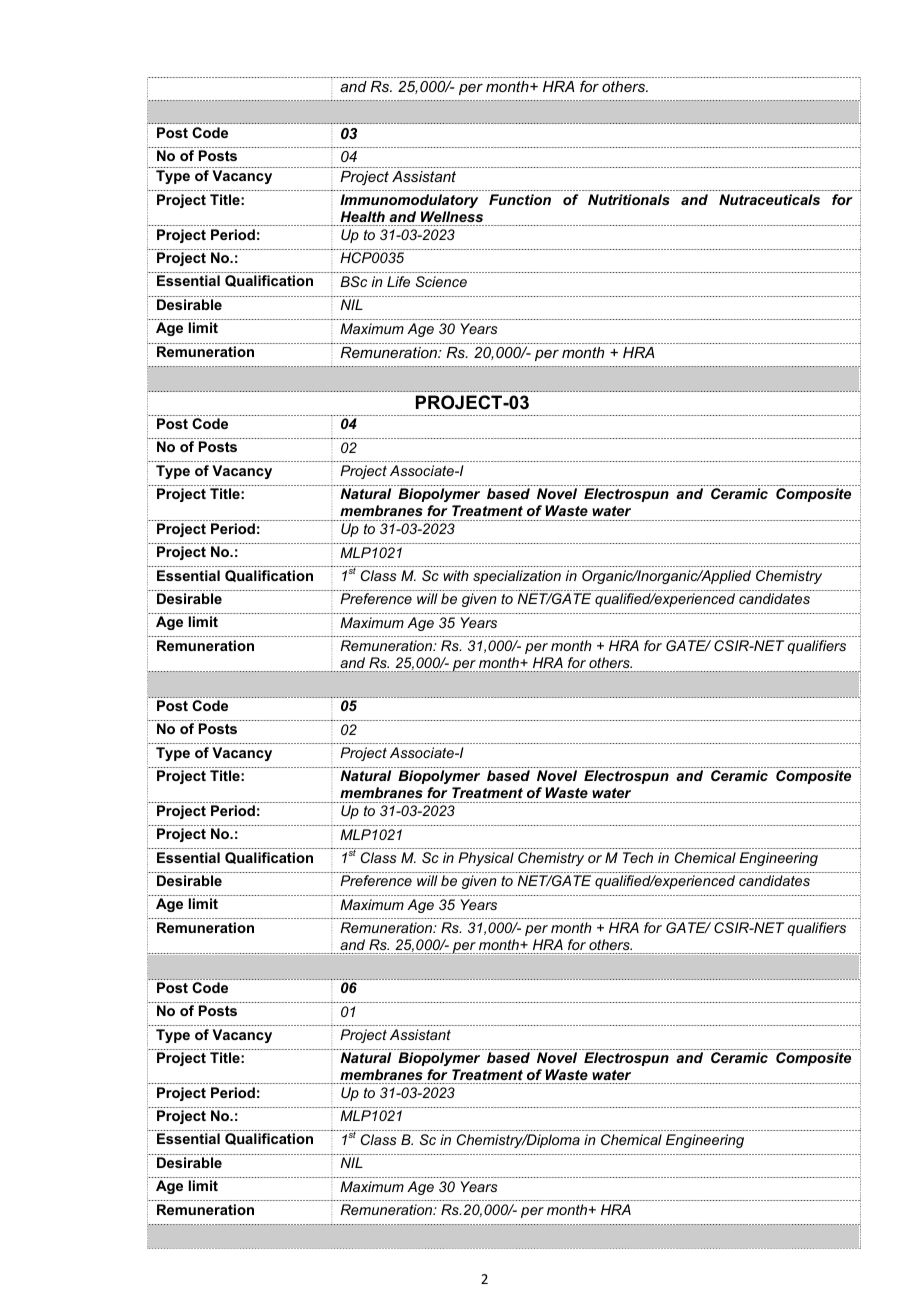  What do you see at coordinates (638, 857) in the page?
I see `Tech` at bounding box center [638, 857].
